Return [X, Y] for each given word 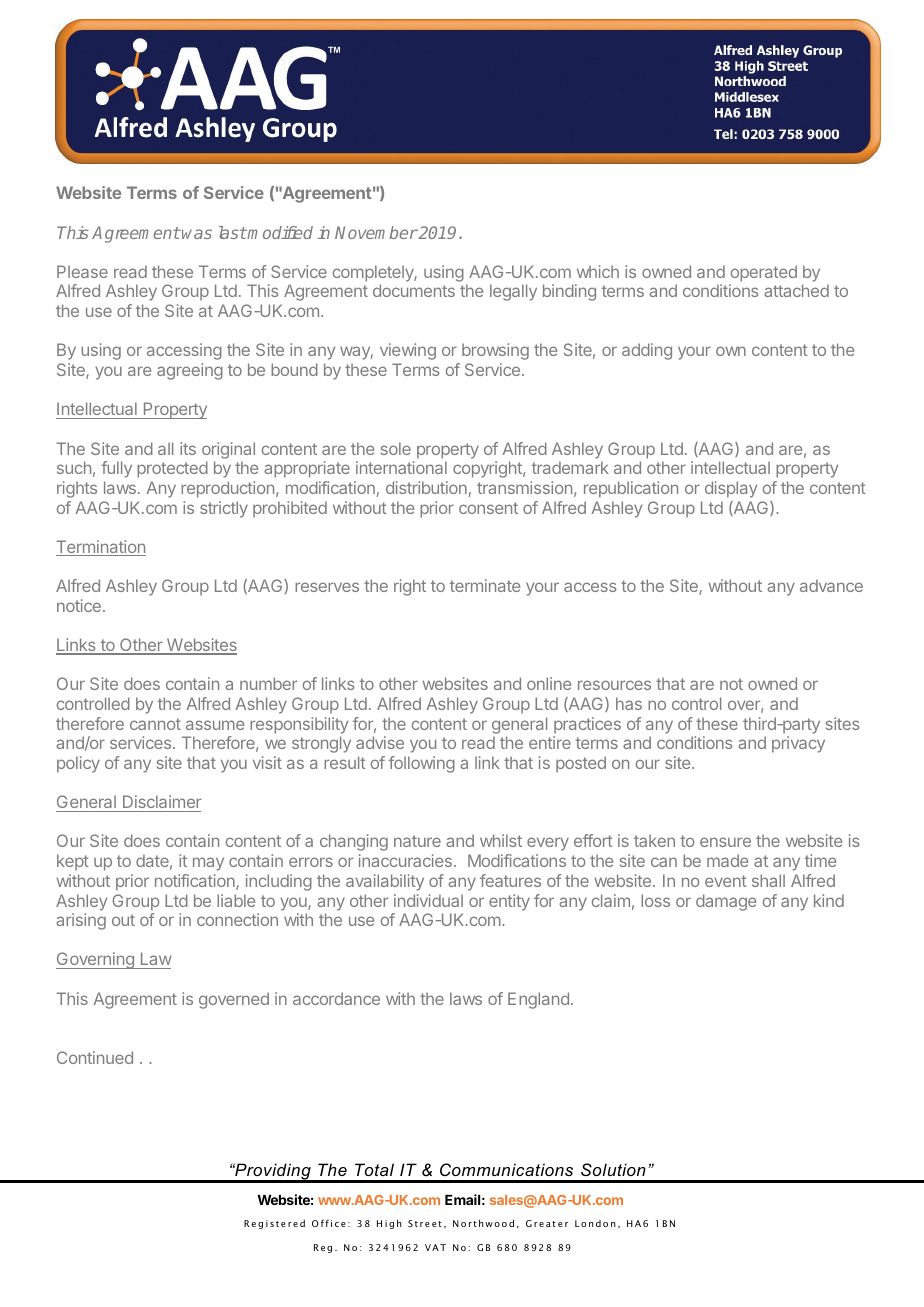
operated [764, 273]
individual [428, 900]
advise [380, 742]
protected [172, 469]
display [731, 489]
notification [196, 882]
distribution [426, 487]
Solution [613, 1169]
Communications [506, 1169]
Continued [95, 1057]
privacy [798, 744]
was [197, 234]
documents [414, 290]
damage [726, 902]
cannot [155, 724]
